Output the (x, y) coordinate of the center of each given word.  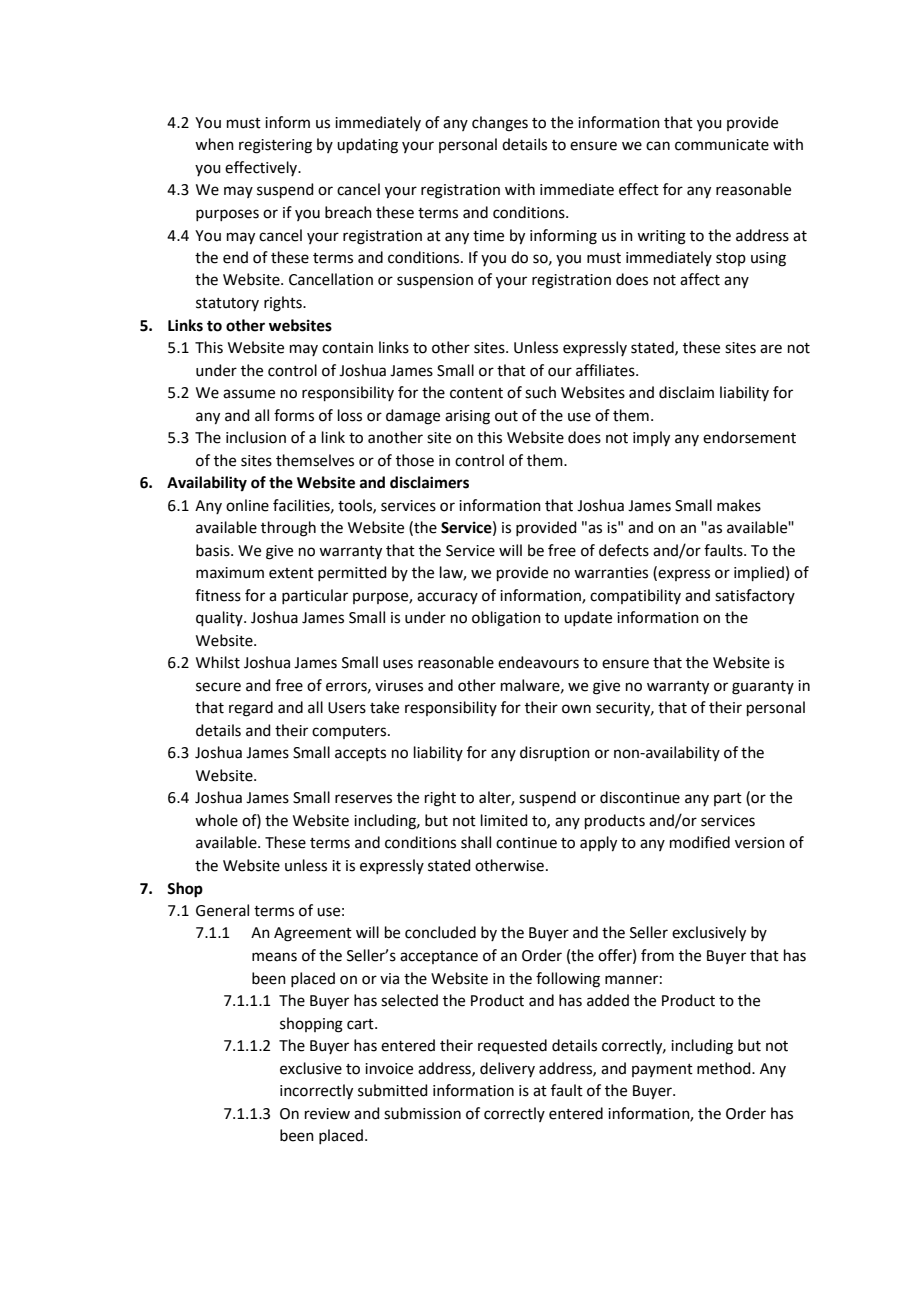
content (476, 393)
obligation (506, 619)
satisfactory (755, 596)
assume (249, 394)
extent (291, 573)
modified (700, 842)
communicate (722, 145)
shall (476, 842)
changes (500, 124)
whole (216, 820)
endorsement (749, 437)
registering (275, 146)
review (327, 1114)
